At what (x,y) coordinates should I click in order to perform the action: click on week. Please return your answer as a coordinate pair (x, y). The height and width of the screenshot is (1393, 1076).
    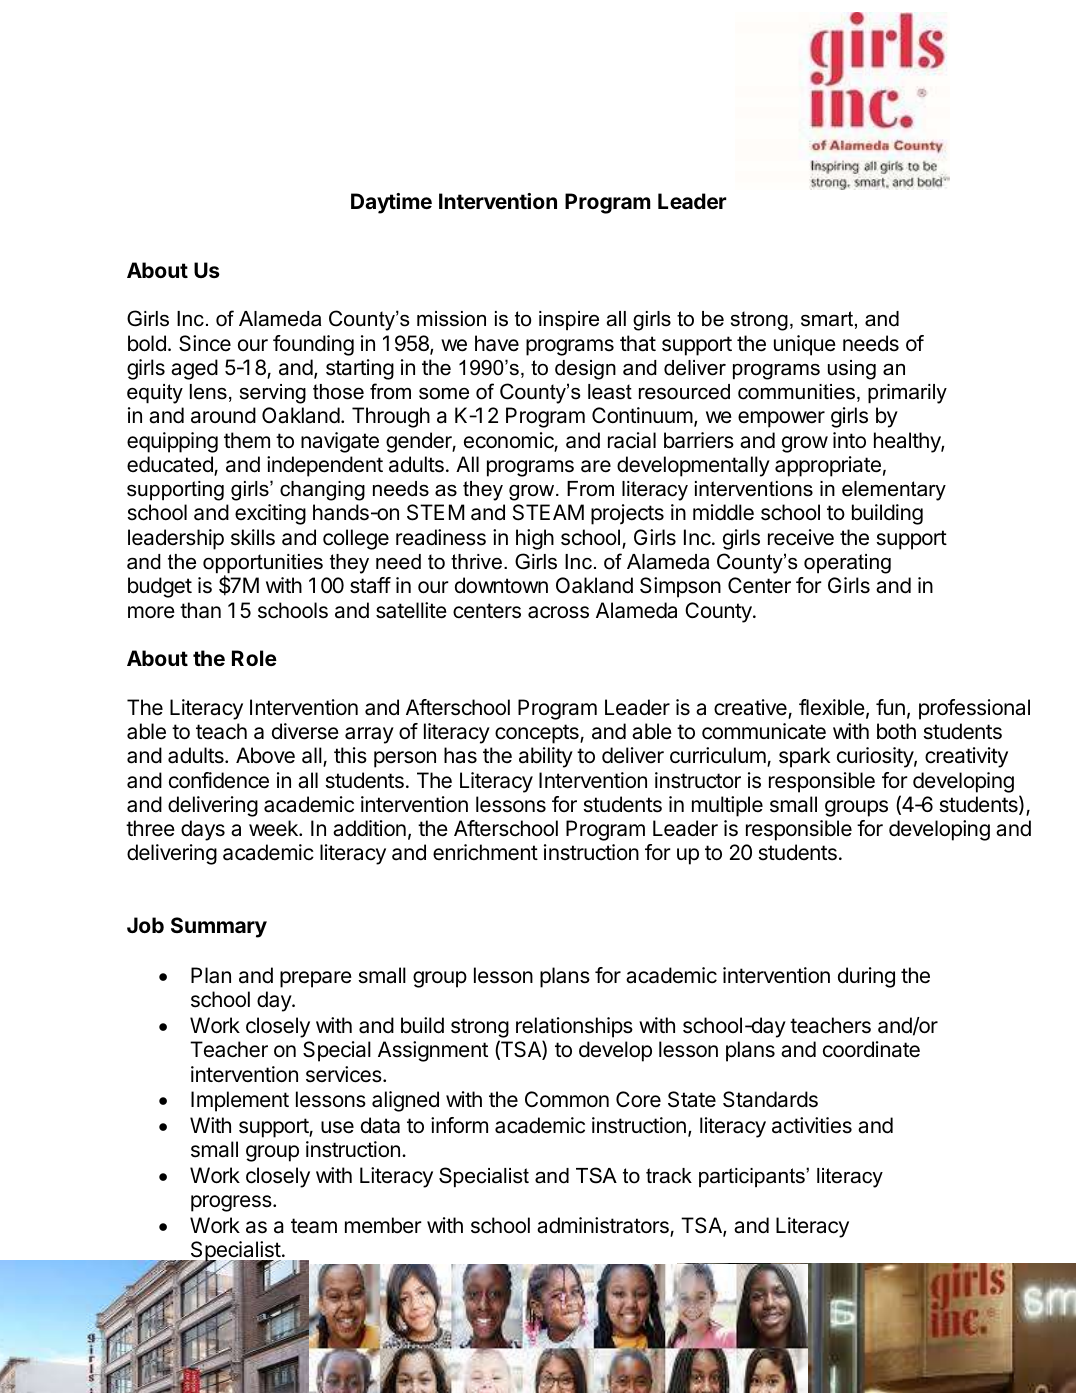
    Looking at the image, I should click on (274, 828).
